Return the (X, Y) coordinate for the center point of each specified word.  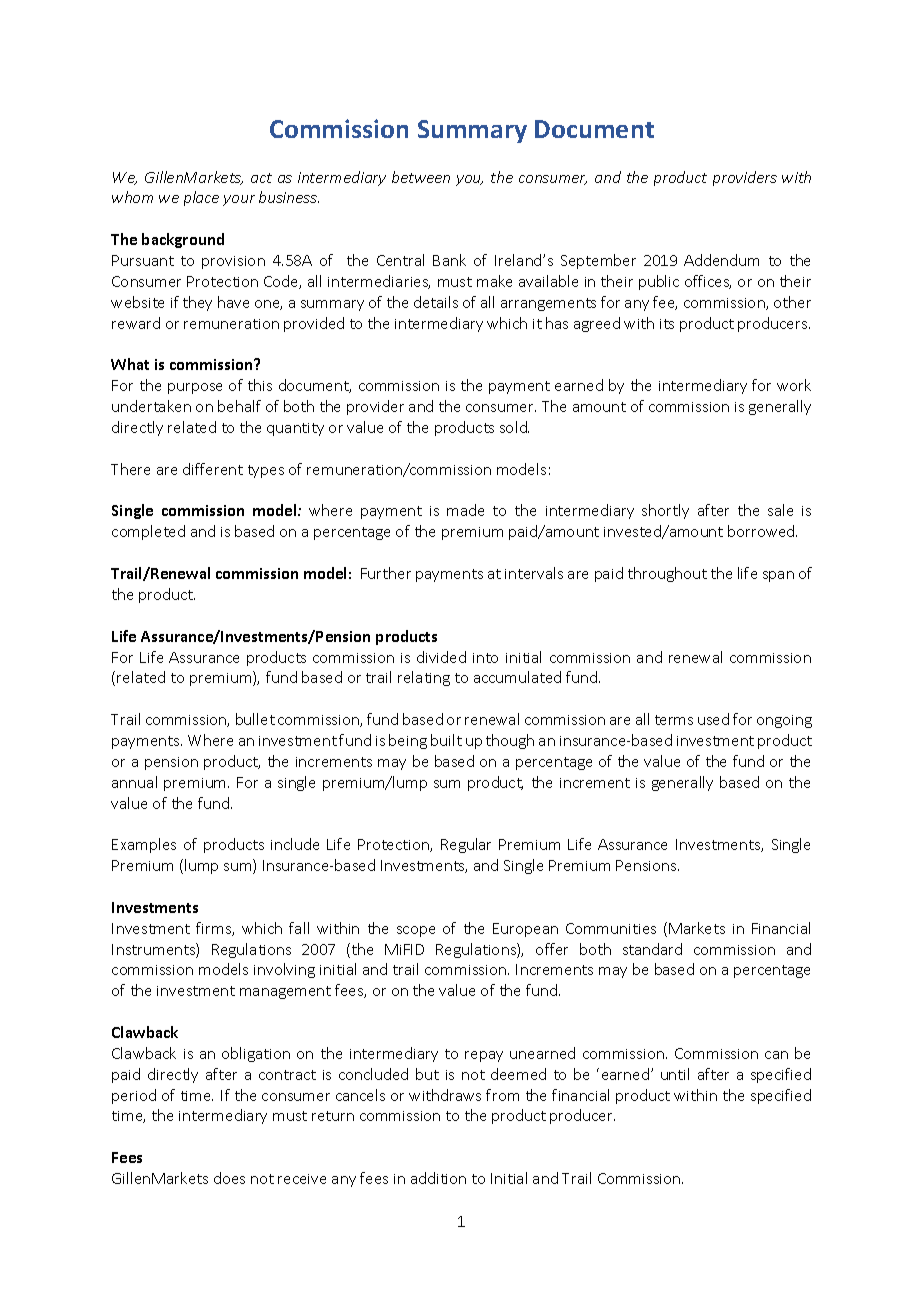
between (421, 177)
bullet (255, 719)
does (229, 1178)
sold (514, 427)
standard (652, 949)
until (675, 1074)
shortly (665, 511)
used (713, 719)
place (201, 198)
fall (299, 928)
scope (416, 931)
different (213, 469)
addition (438, 1178)
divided (441, 657)
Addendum (721, 260)
